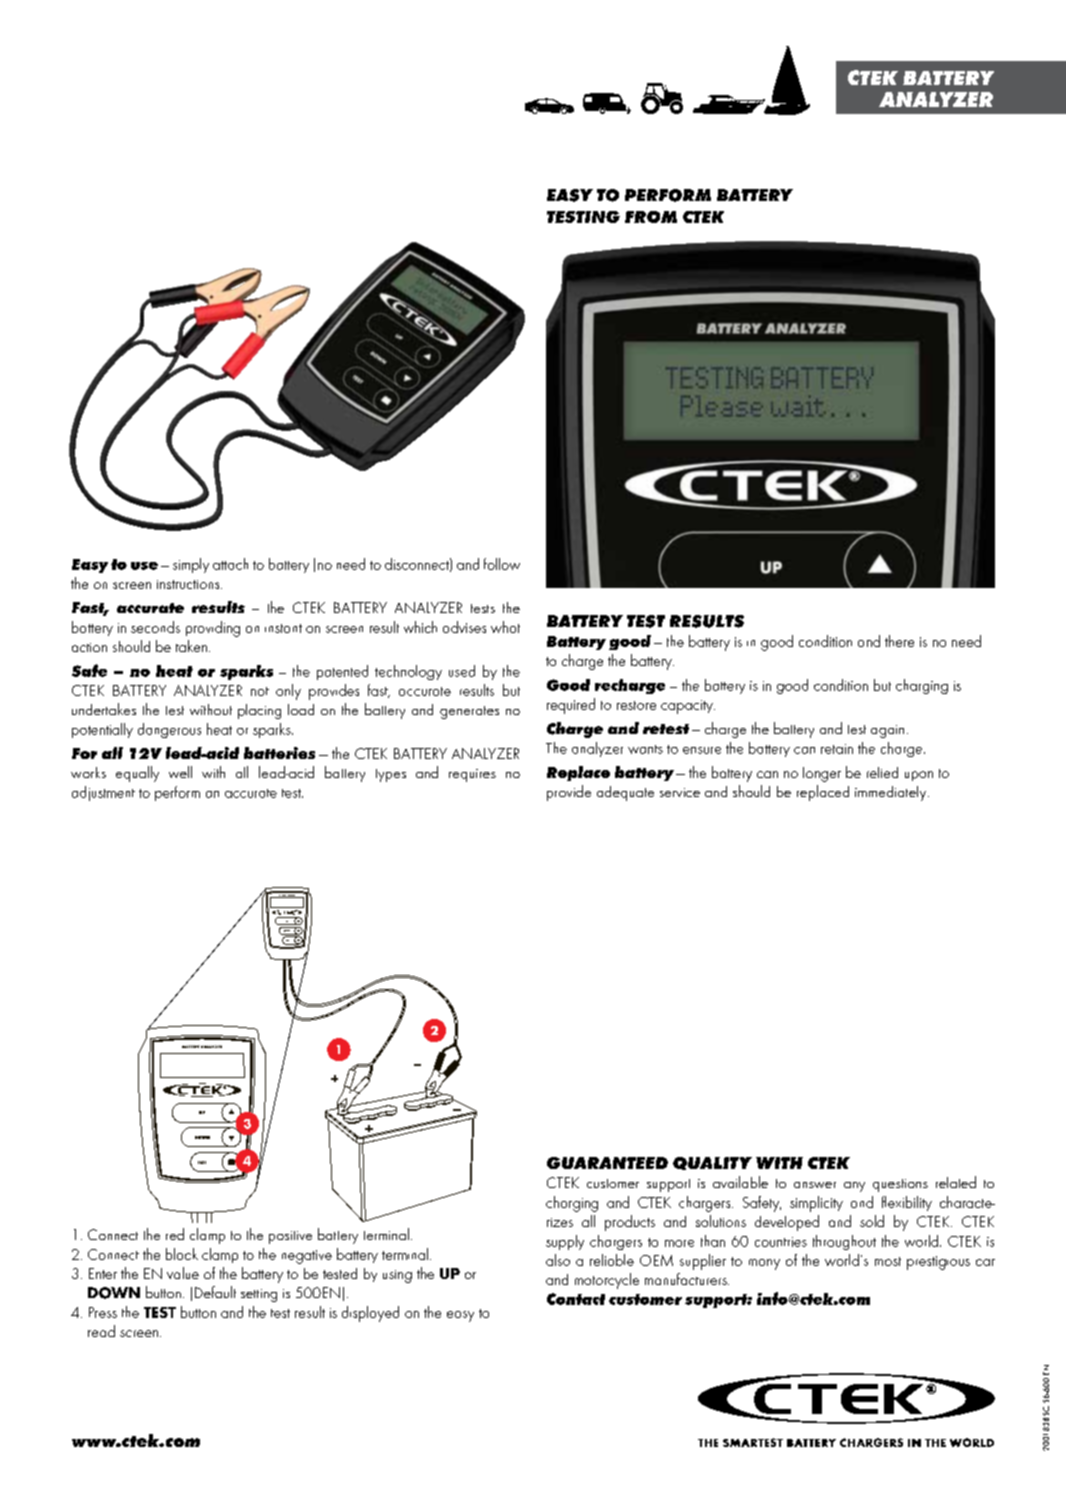  I want to click on again, so click(887, 731).
